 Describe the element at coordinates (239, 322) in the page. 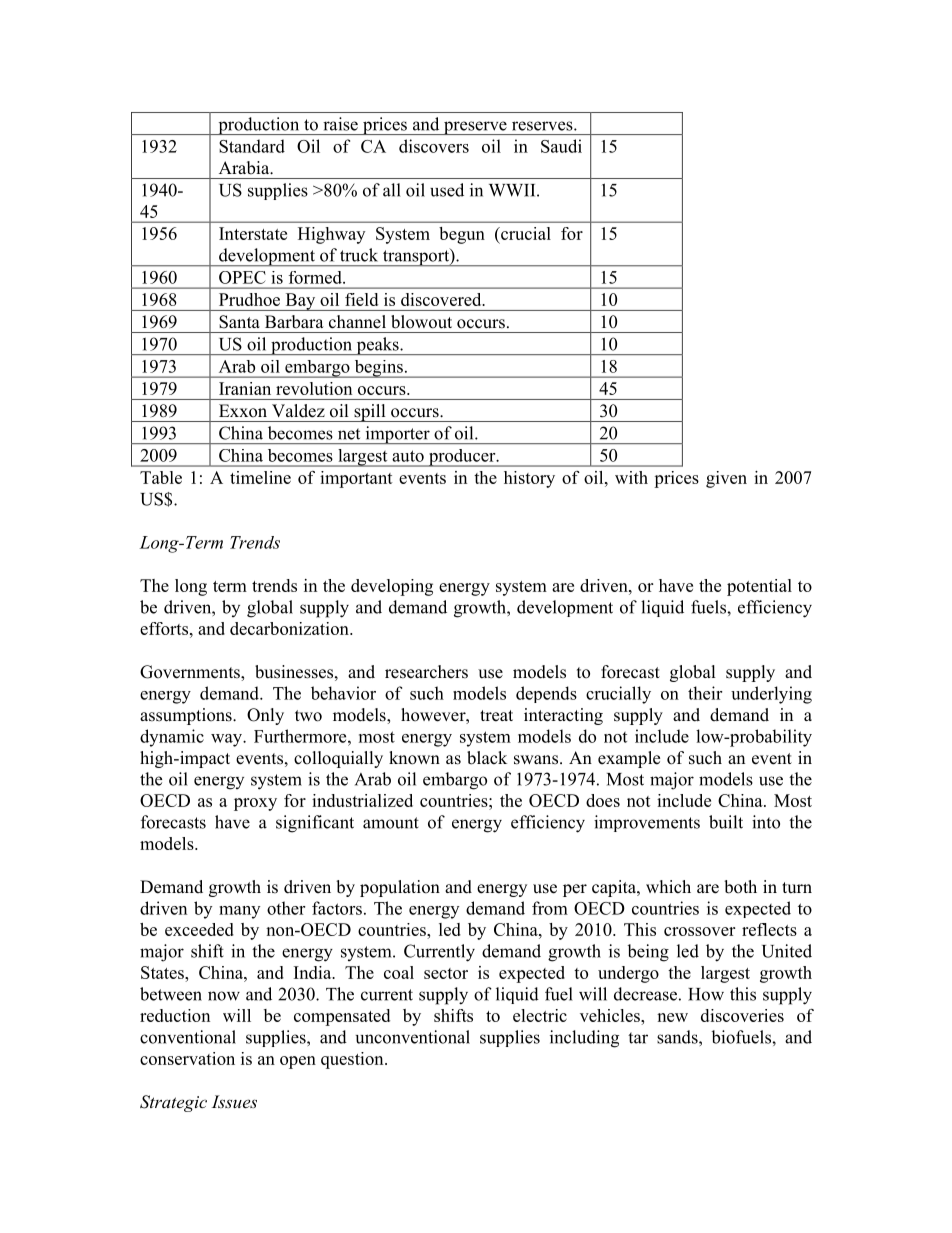

I see `Santa` at that location.
